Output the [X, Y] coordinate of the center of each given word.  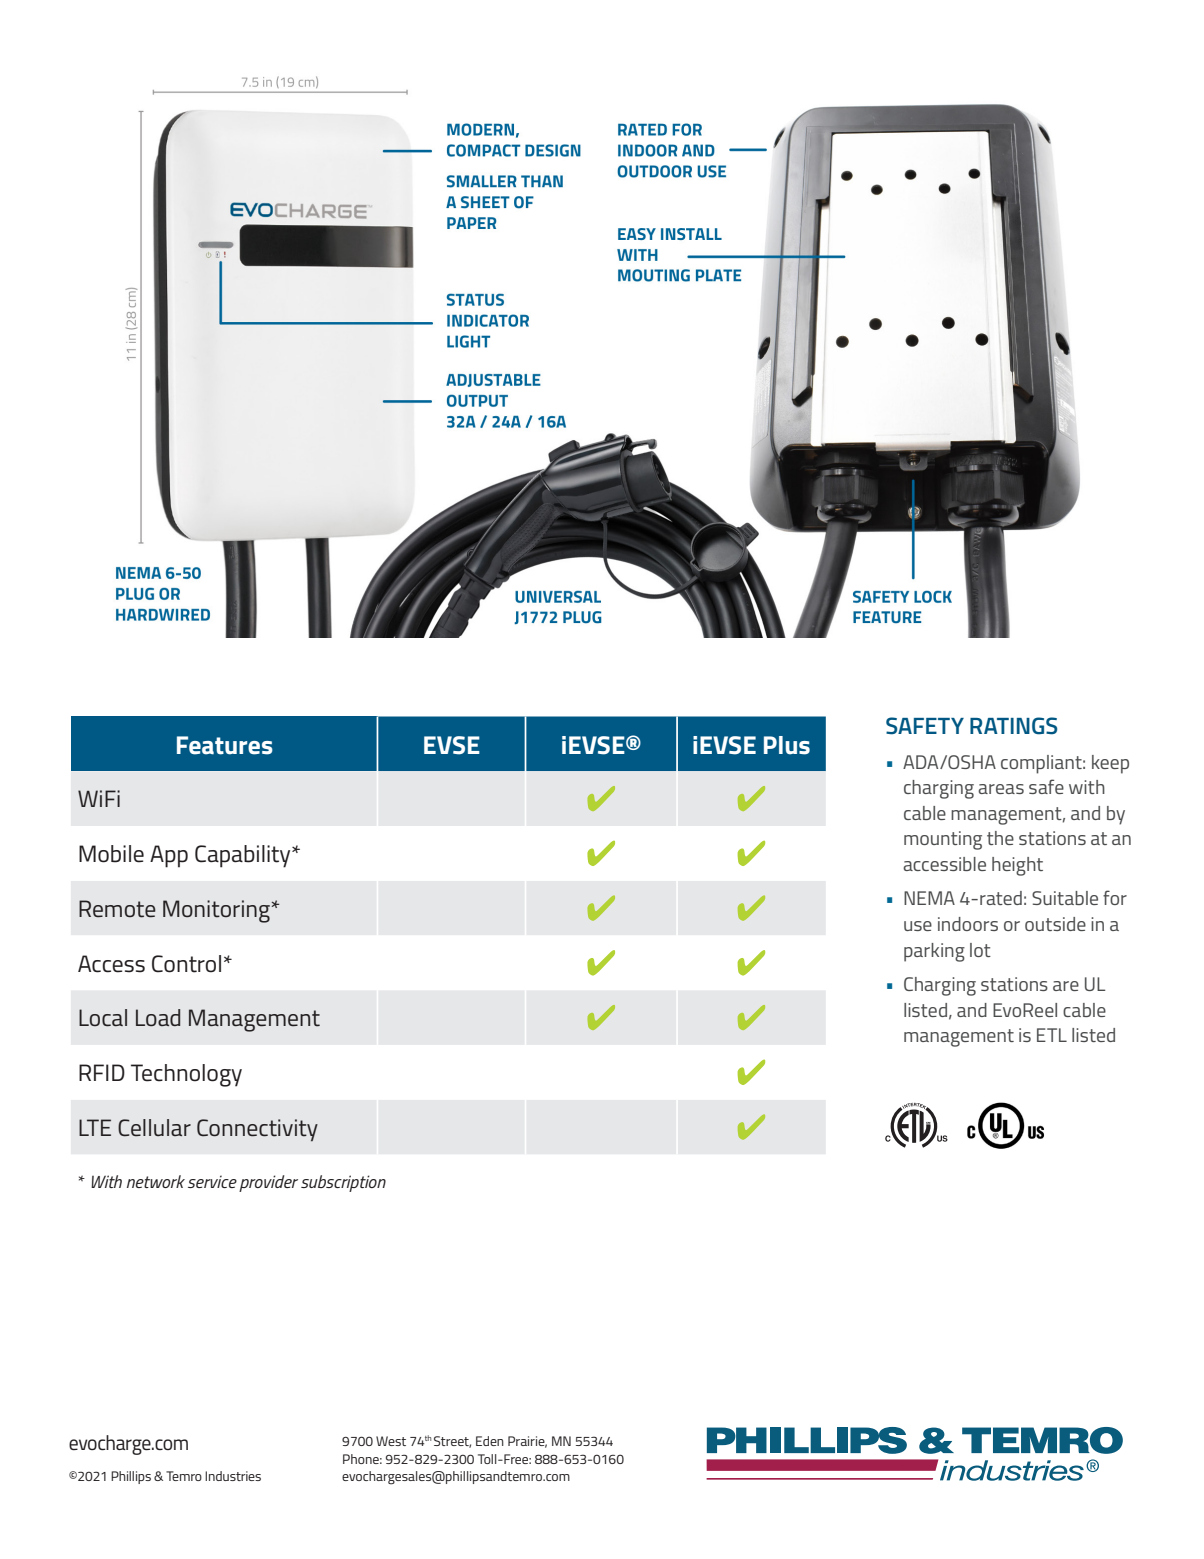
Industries [233, 1476]
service [212, 1181]
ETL [1052, 1035]
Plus [787, 745]
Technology [186, 1075]
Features [225, 745]
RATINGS [1013, 726]
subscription [343, 1183]
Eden [490, 1441]
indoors [968, 924]
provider [268, 1183]
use [918, 926]
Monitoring [216, 911]
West [391, 1441]
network [156, 1181]
